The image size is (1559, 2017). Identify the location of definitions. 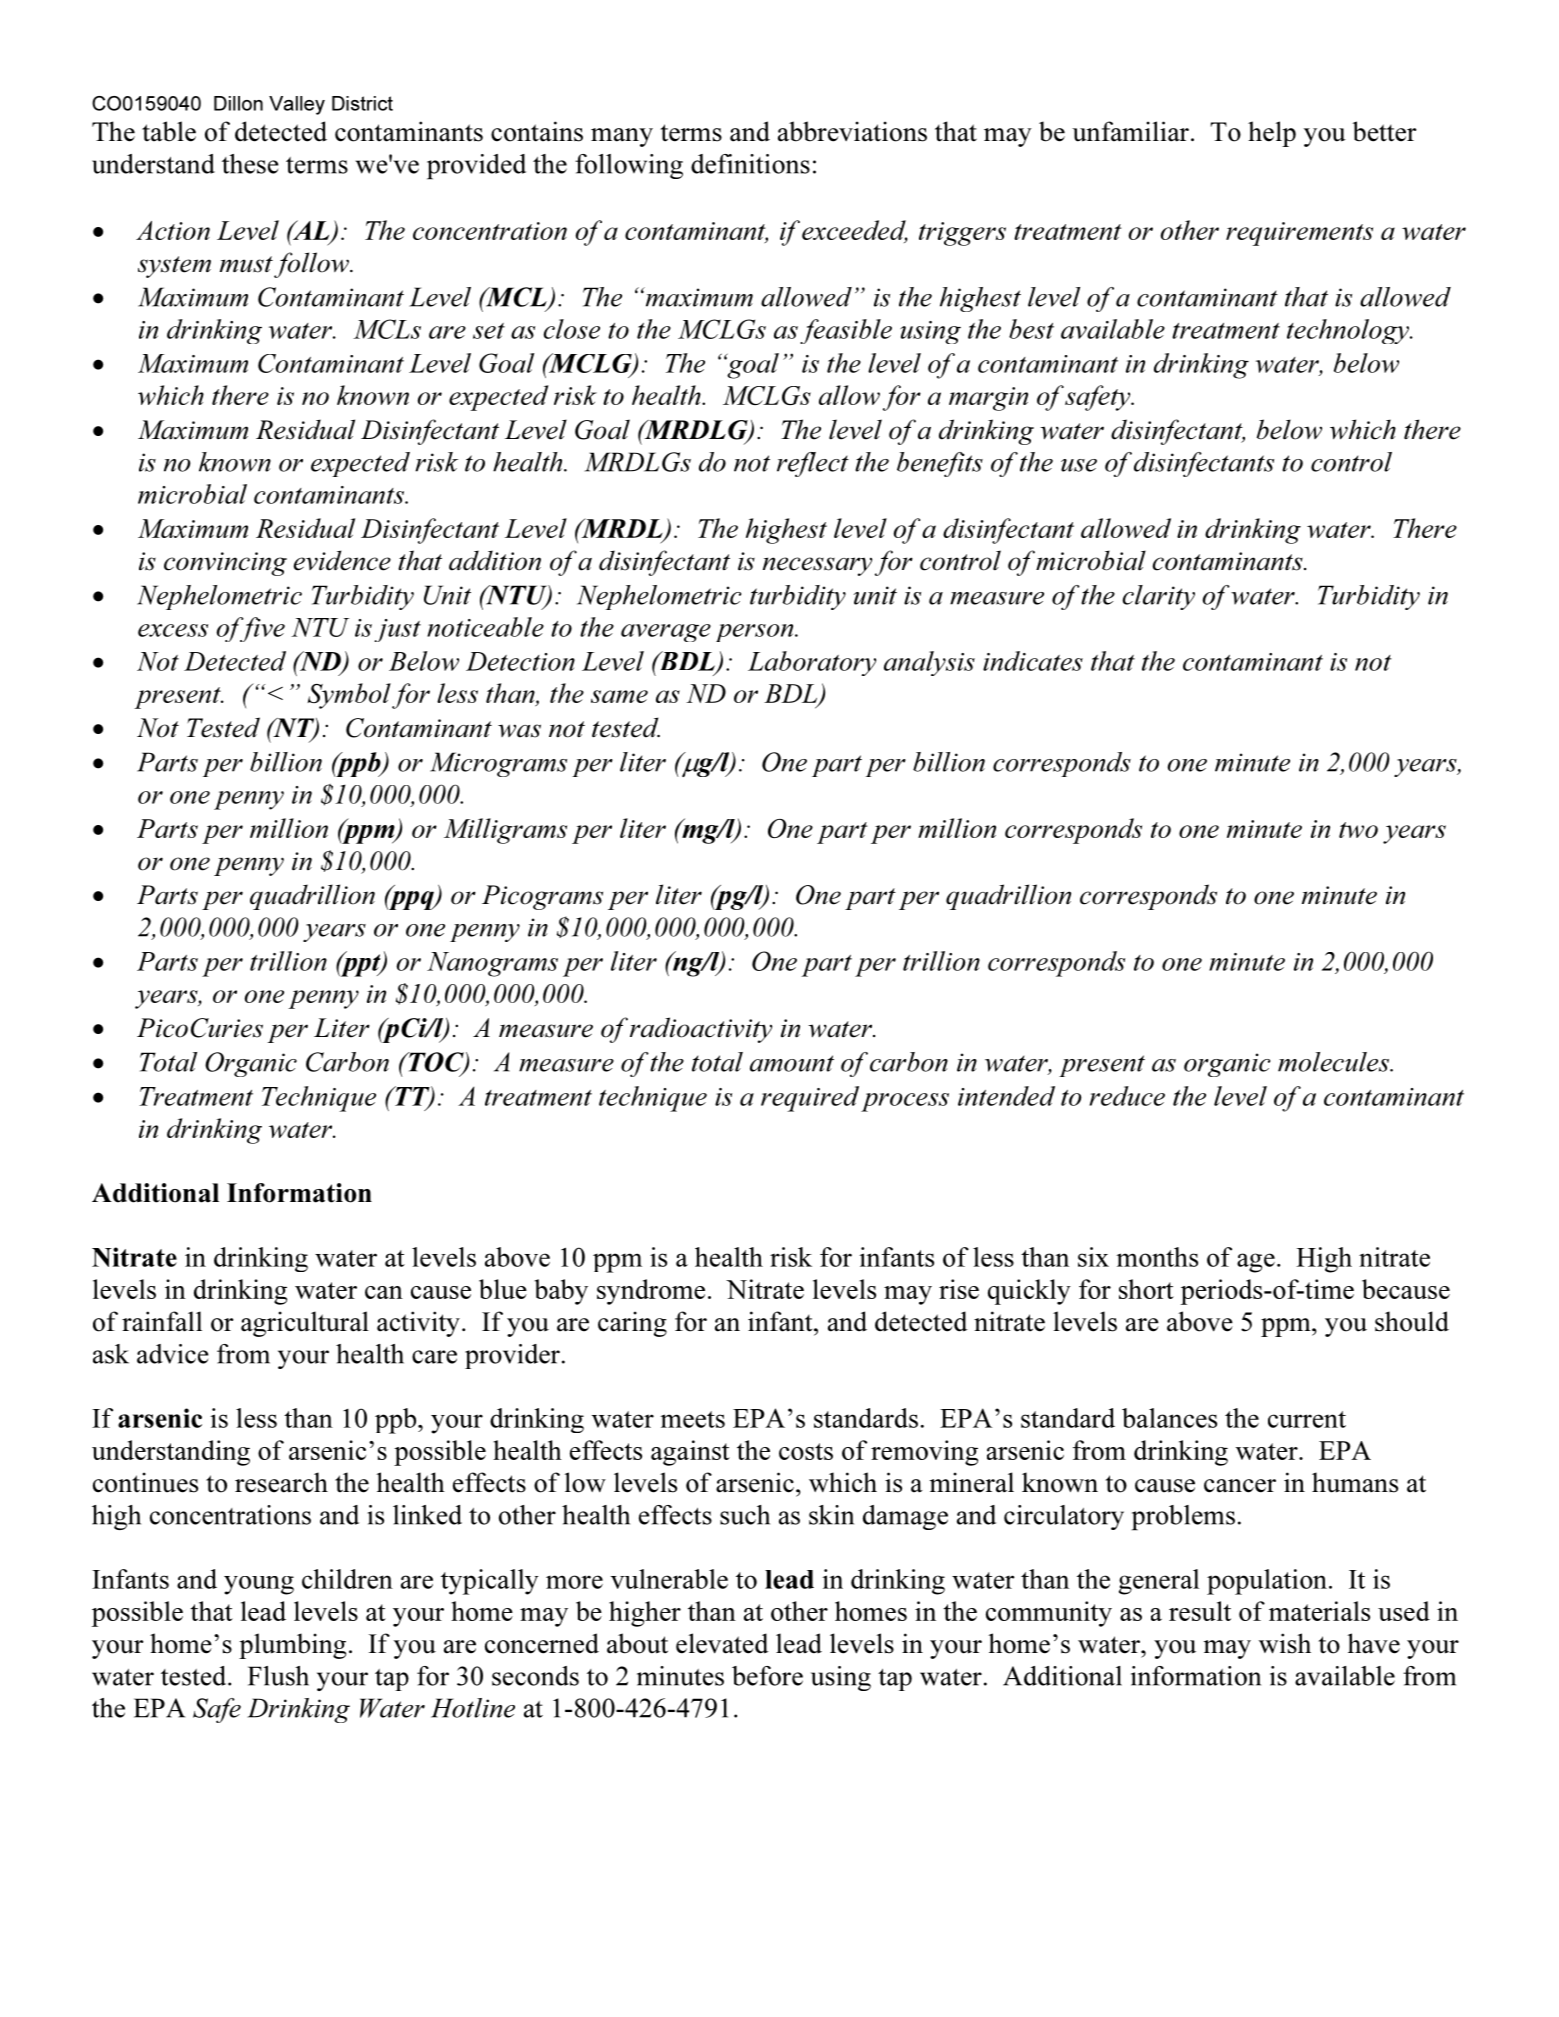
(750, 164).
